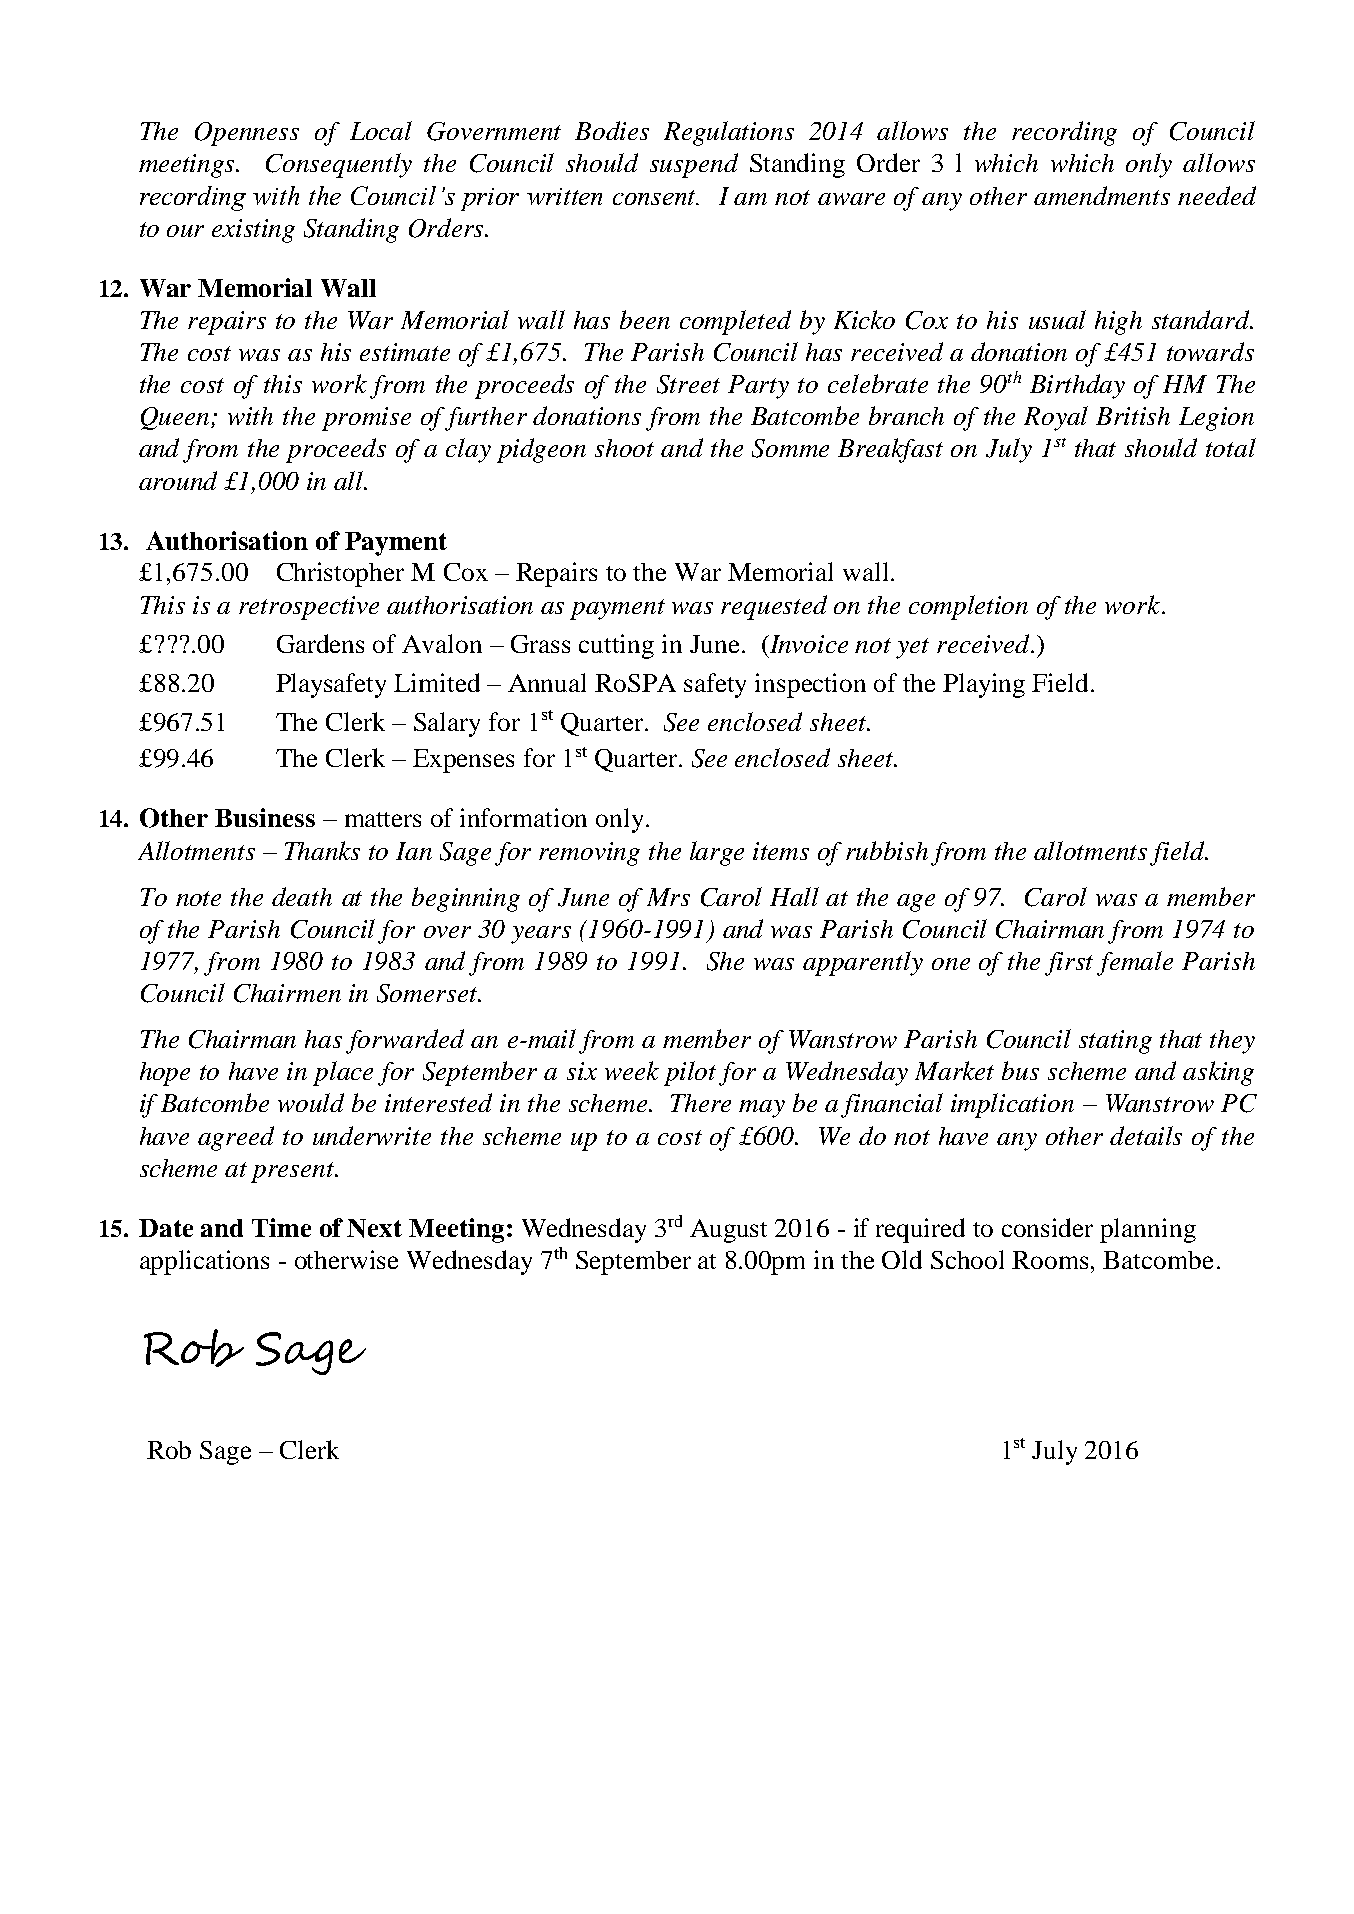  I want to click on Consequently, so click(339, 165).
